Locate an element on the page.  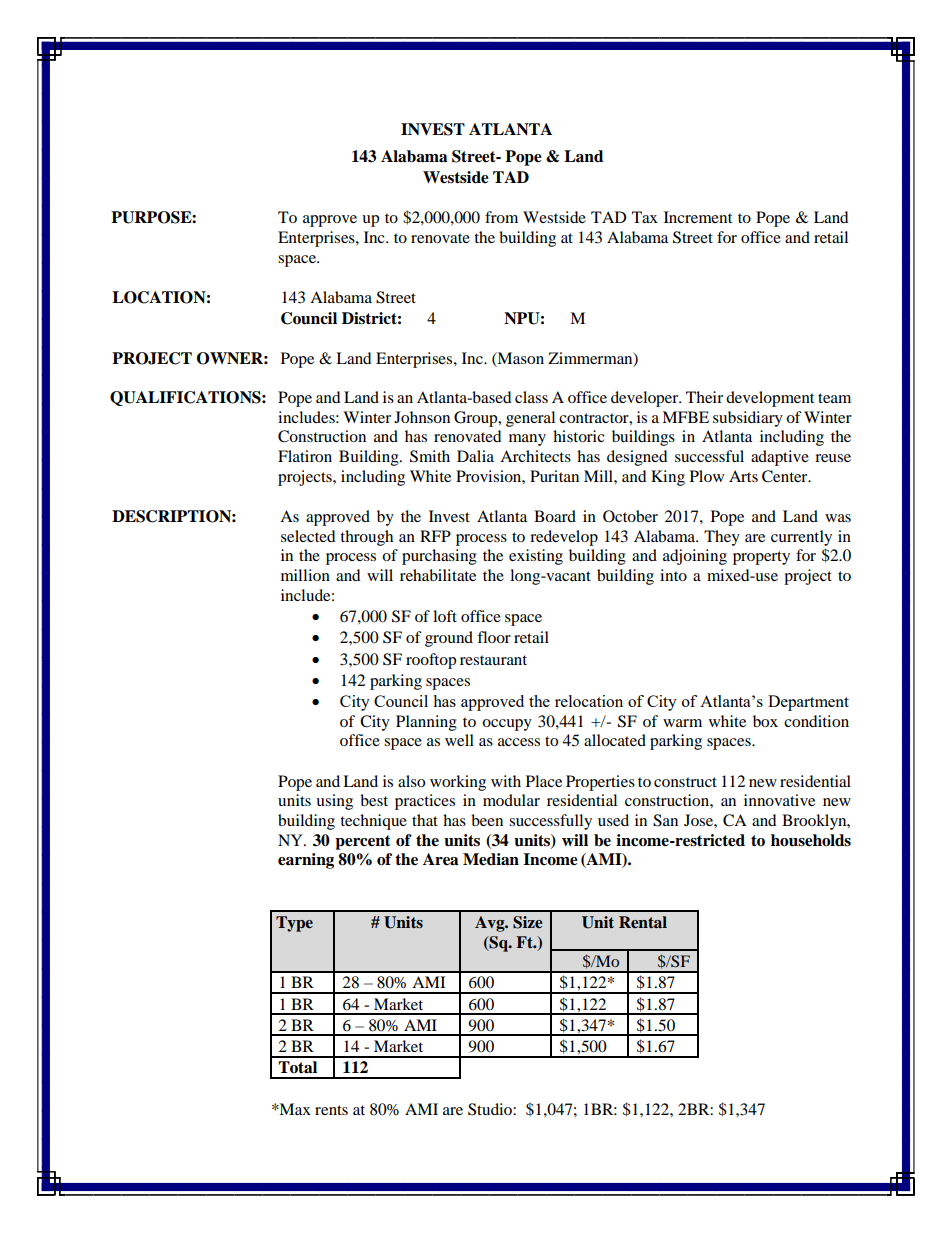
through is located at coordinates (366, 538).
